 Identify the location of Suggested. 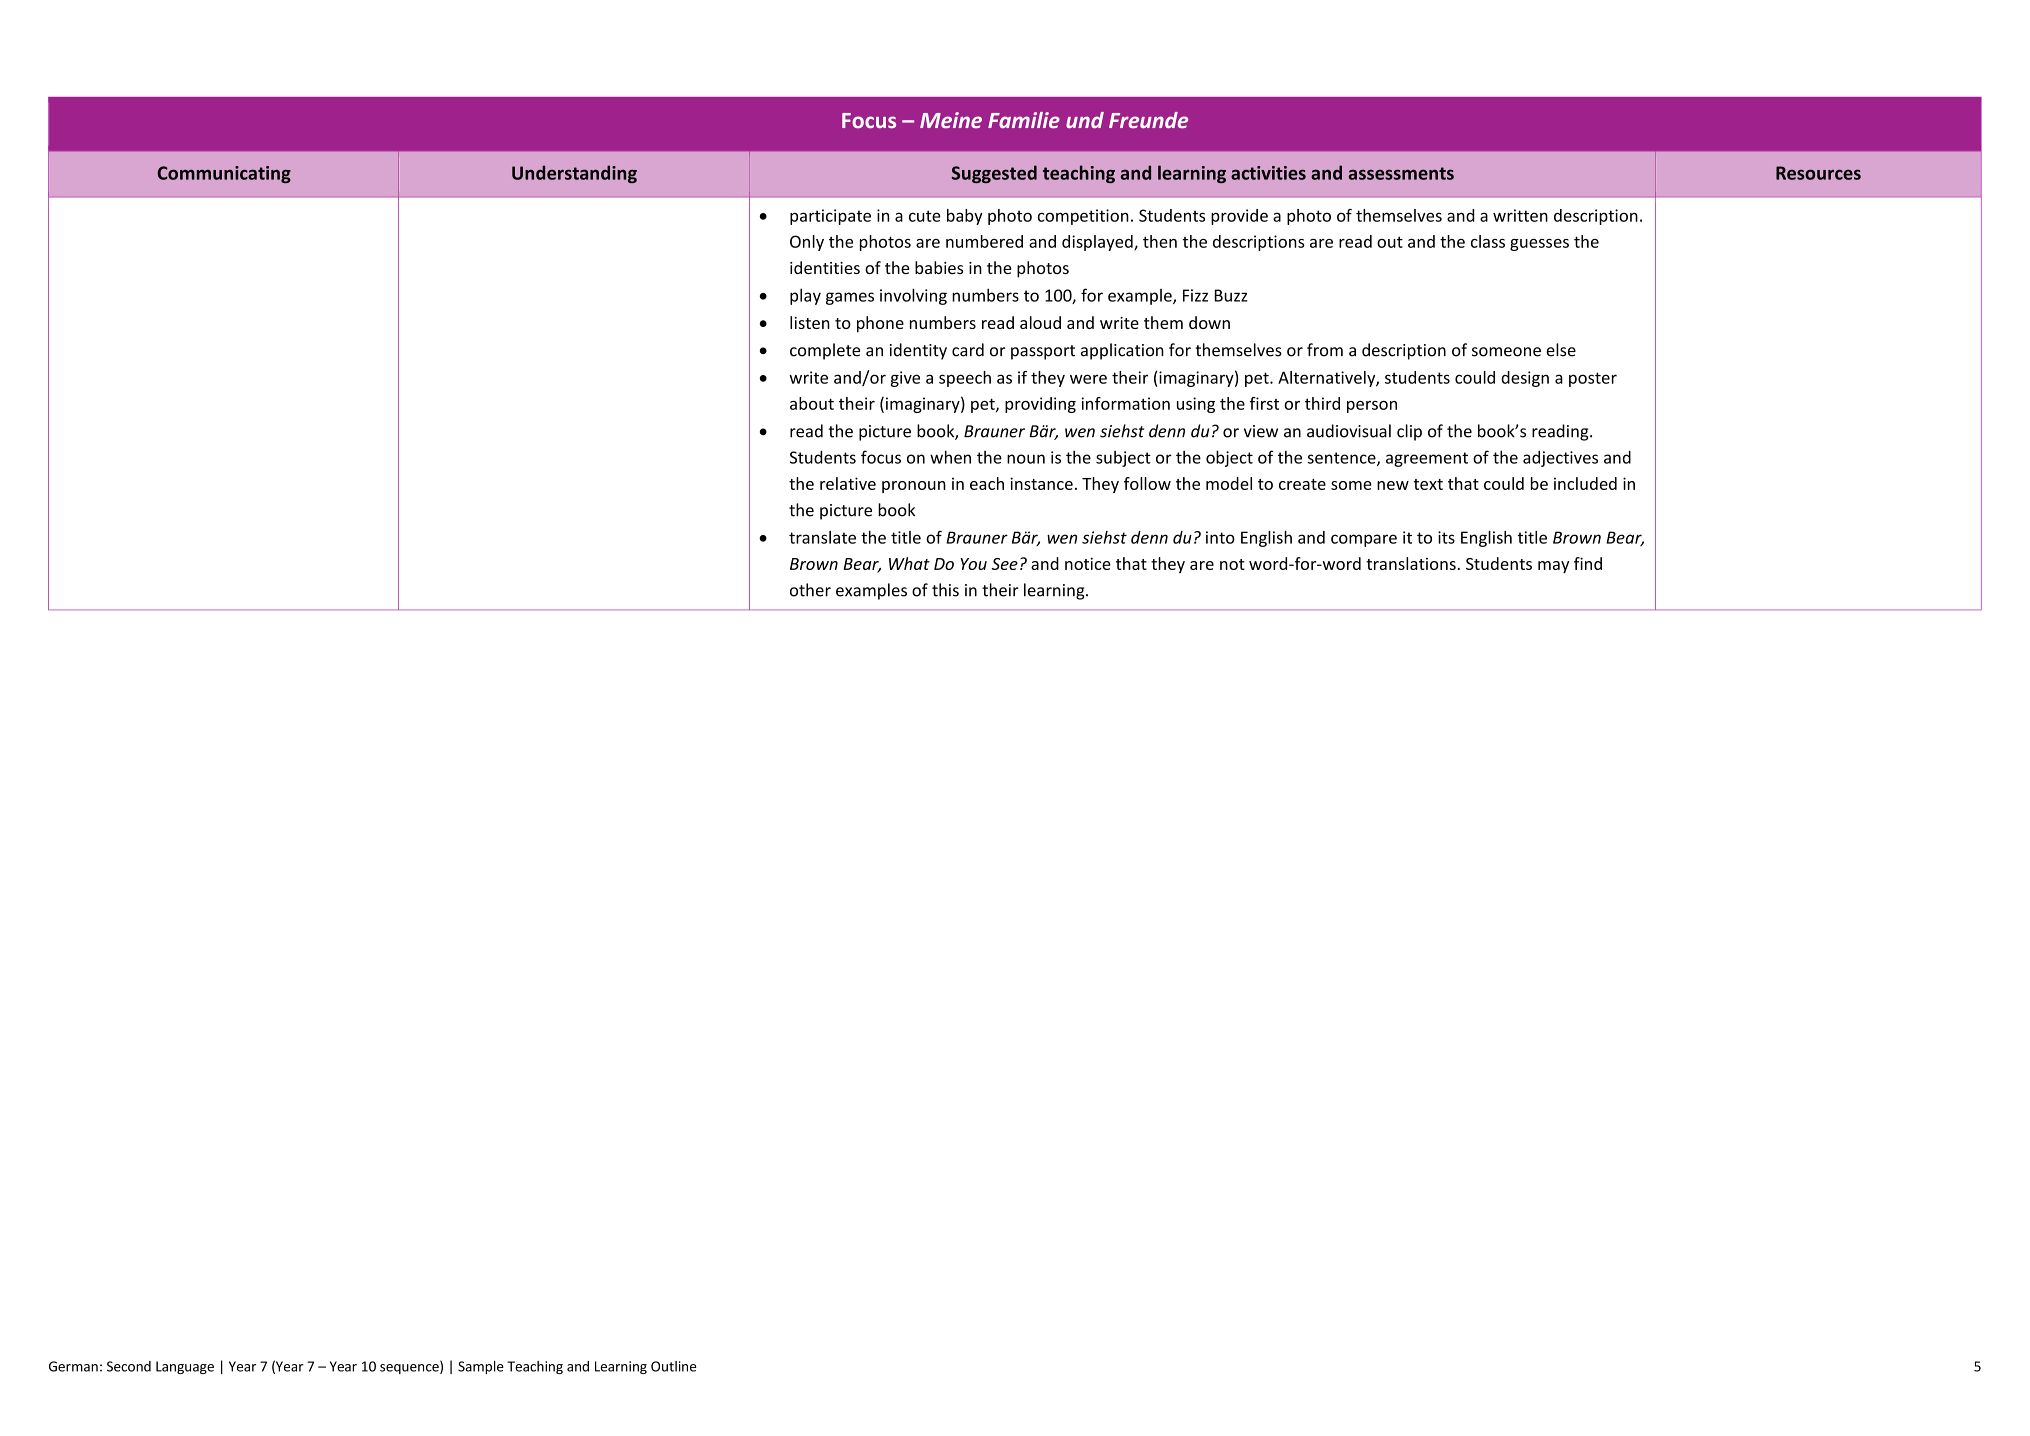
(994, 174).
